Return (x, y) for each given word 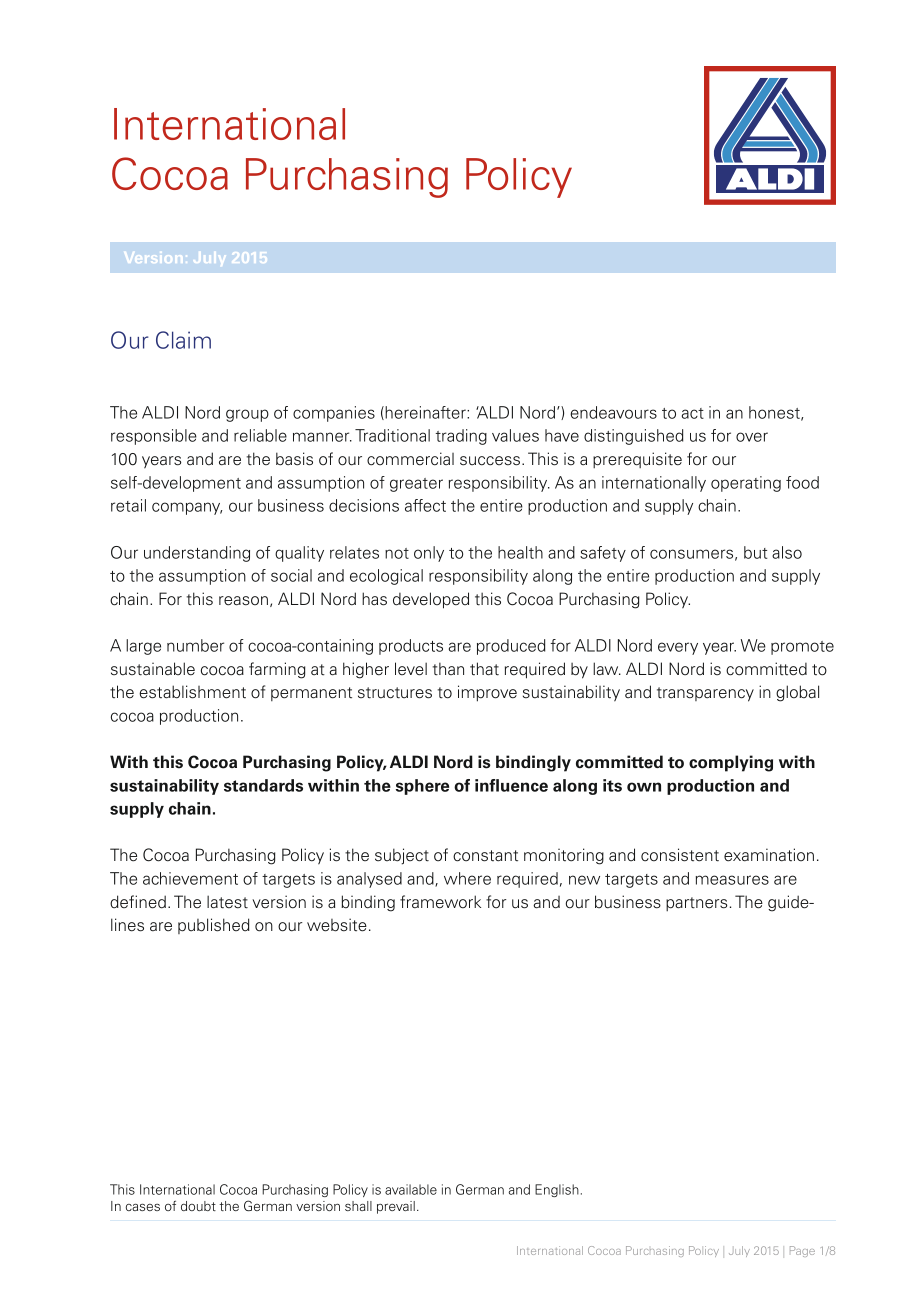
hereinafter (425, 413)
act (693, 413)
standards (263, 785)
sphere (422, 787)
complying (731, 763)
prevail (396, 1207)
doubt (198, 1206)
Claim (183, 340)
